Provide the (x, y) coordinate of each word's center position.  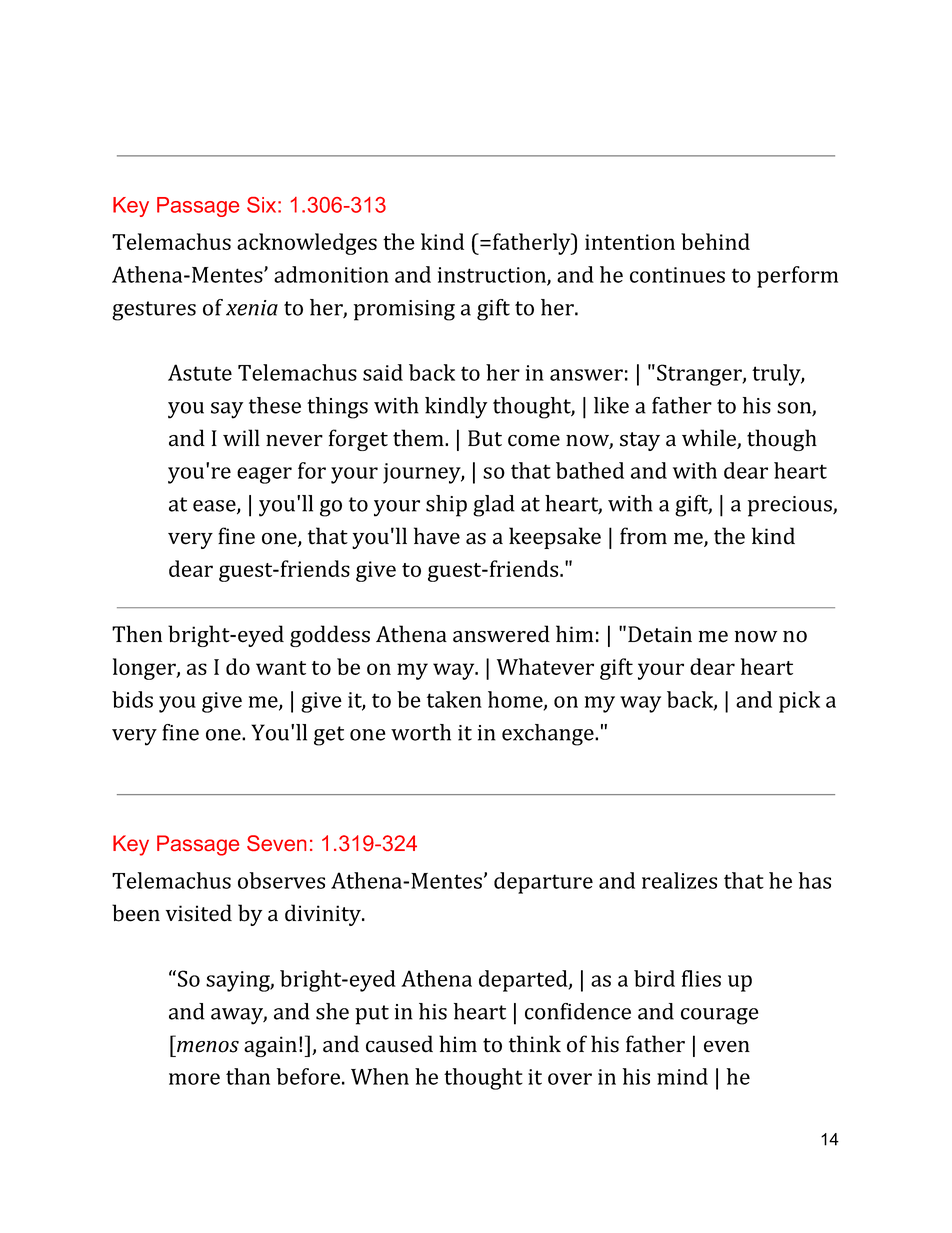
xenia (252, 308)
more (194, 1079)
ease (215, 507)
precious (791, 506)
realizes (679, 880)
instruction (493, 276)
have (437, 536)
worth (421, 732)
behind (715, 241)
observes (281, 880)
